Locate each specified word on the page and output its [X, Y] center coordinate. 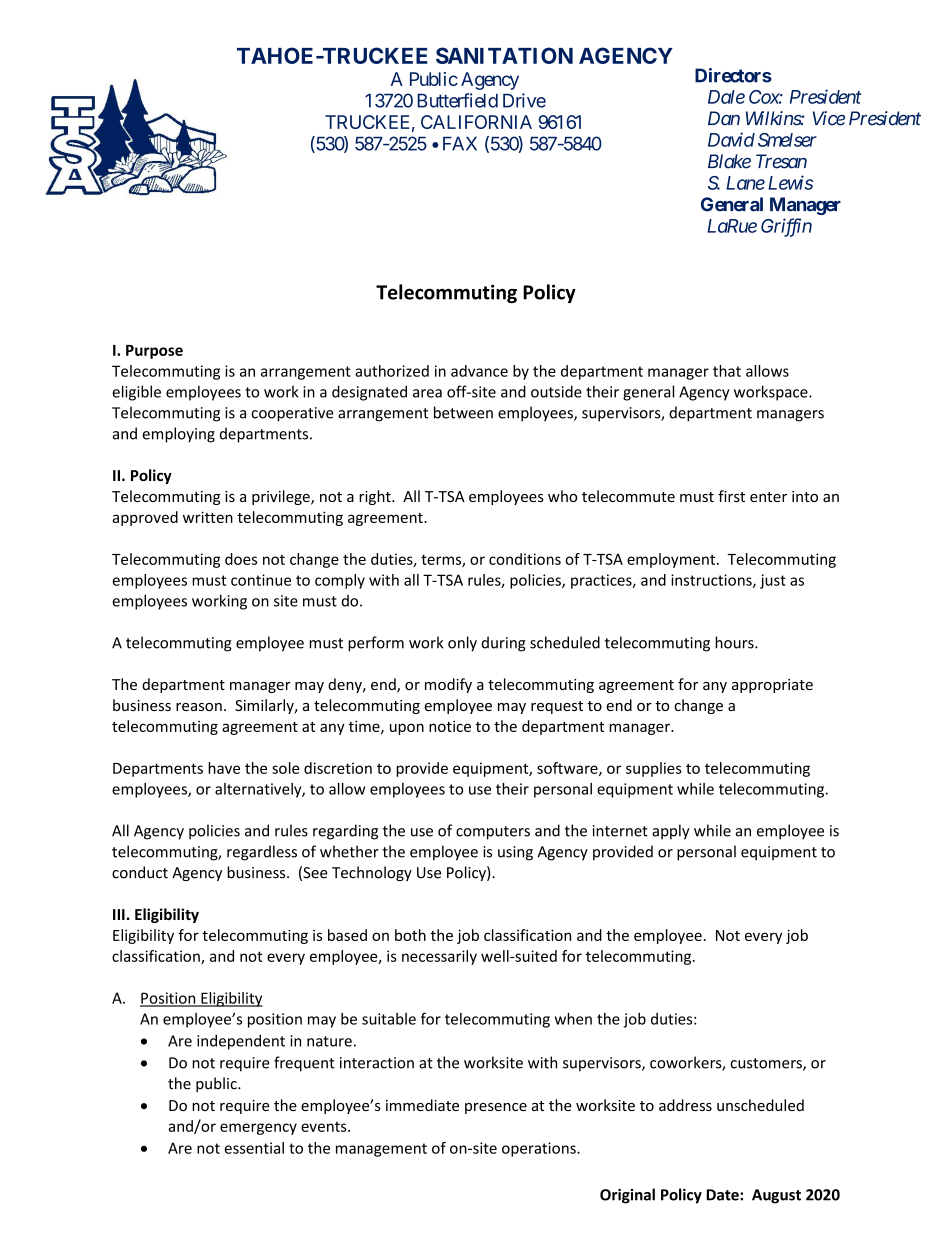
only [462, 644]
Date [723, 1195]
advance [479, 371]
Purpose [154, 352]
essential [254, 1148]
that [727, 371]
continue [261, 580]
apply [671, 832]
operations [540, 1149]
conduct [140, 872]
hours [735, 642]
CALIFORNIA [476, 122]
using [515, 853]
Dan [724, 118]
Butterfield [457, 100]
